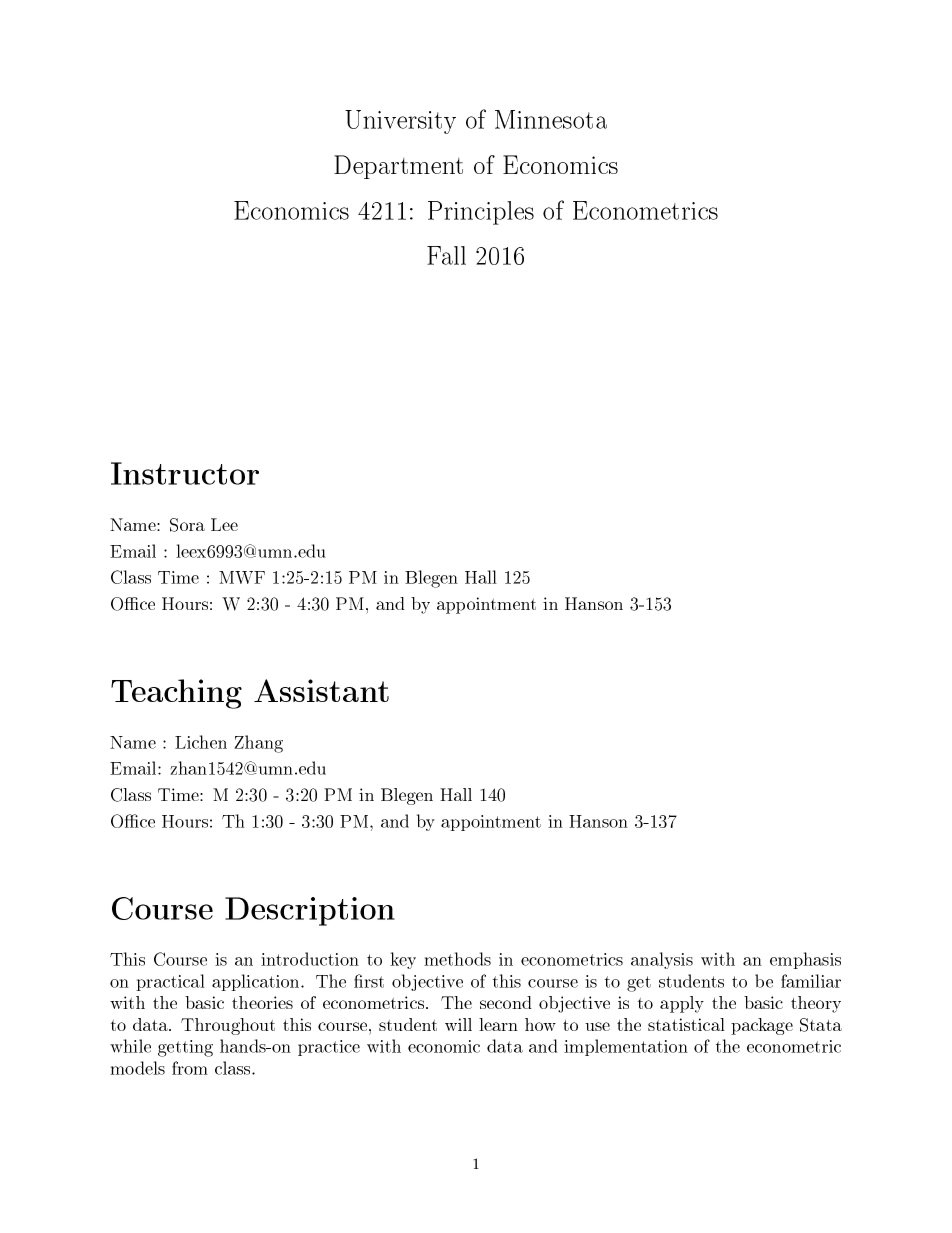 The height and width of the image is (1233, 952). I want to click on will, so click(458, 1024).
